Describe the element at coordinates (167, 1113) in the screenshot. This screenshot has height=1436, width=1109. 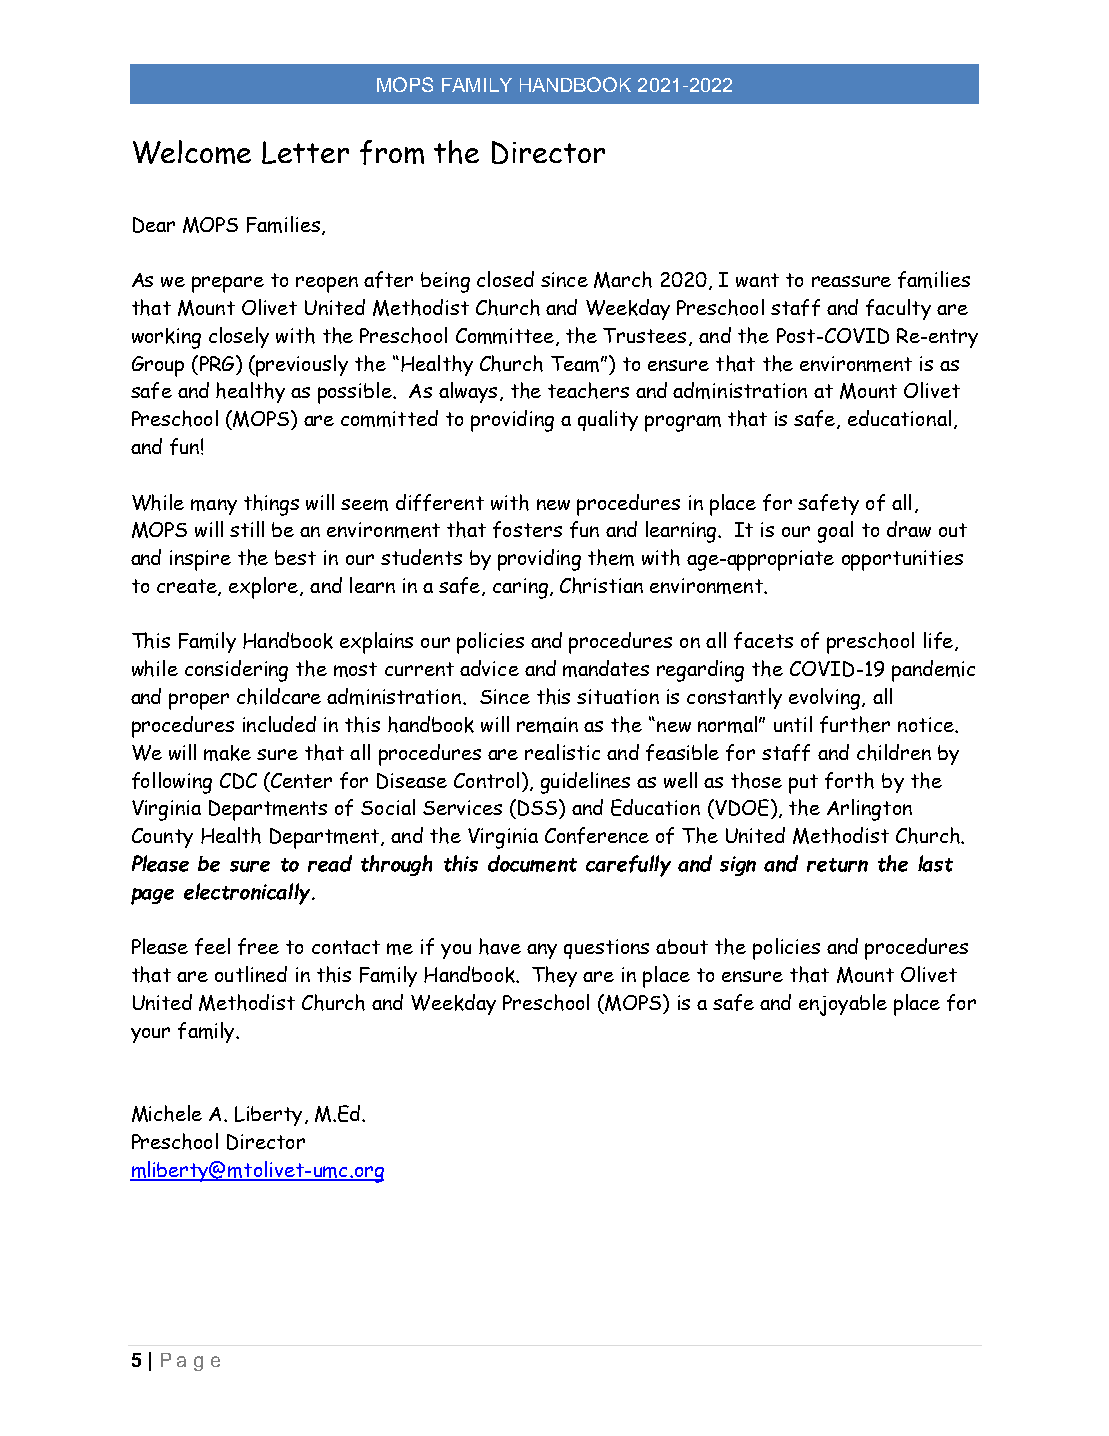
I see `Michele` at that location.
